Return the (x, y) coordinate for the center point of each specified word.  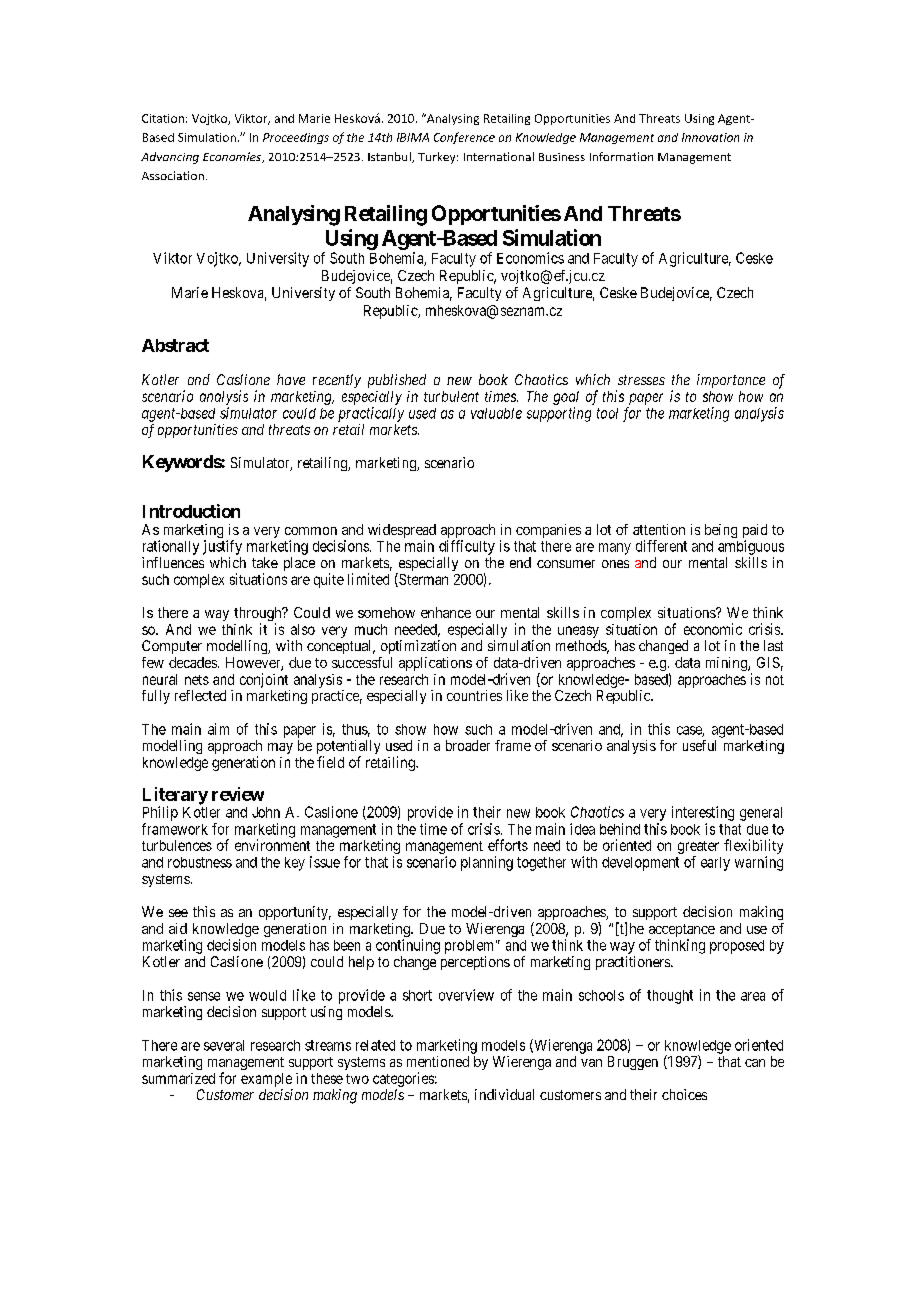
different (661, 546)
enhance (446, 612)
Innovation (710, 137)
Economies (233, 157)
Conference (464, 138)
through (259, 615)
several (224, 1045)
